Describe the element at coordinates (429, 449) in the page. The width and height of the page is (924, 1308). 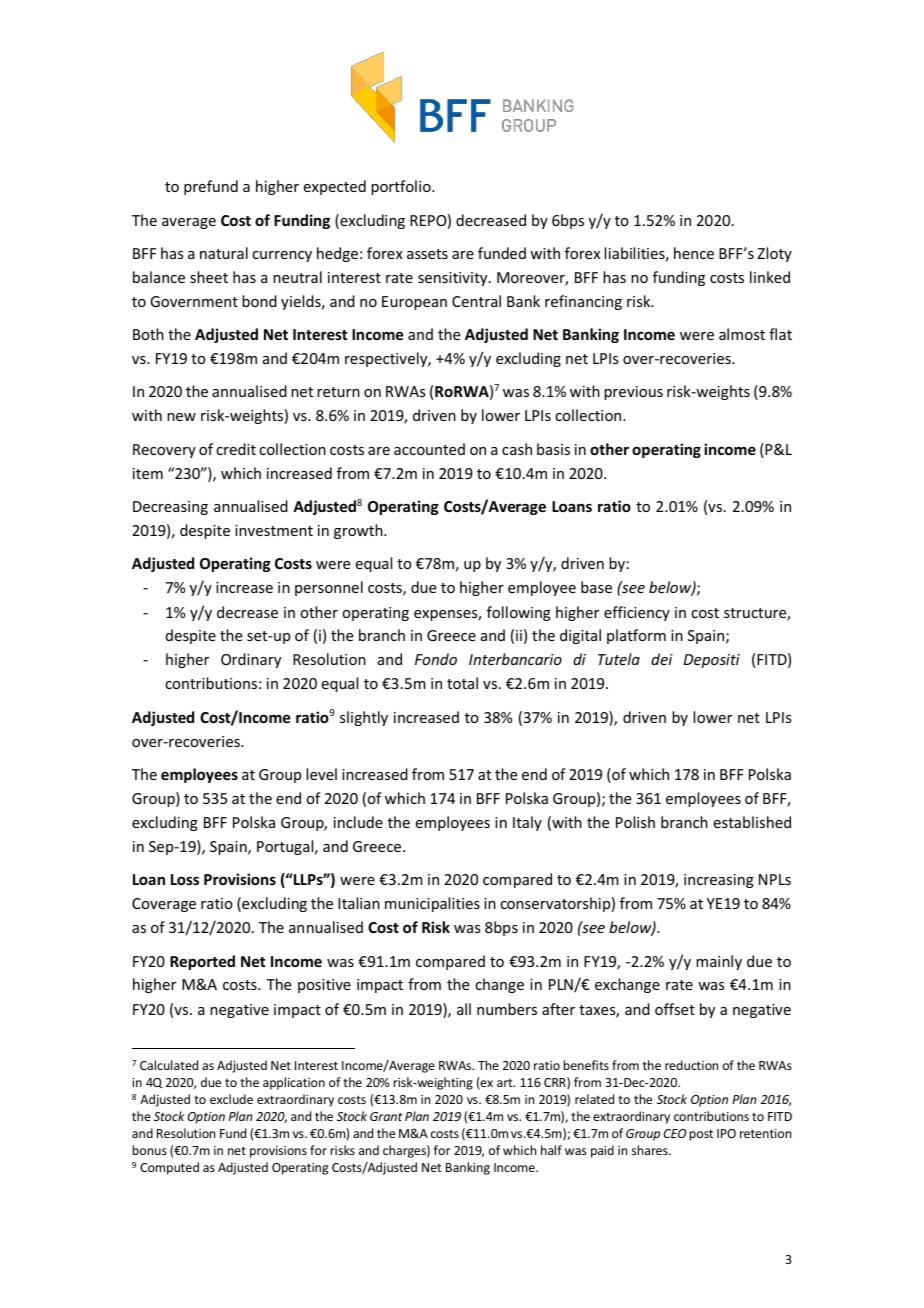
I see `accounted` at that location.
